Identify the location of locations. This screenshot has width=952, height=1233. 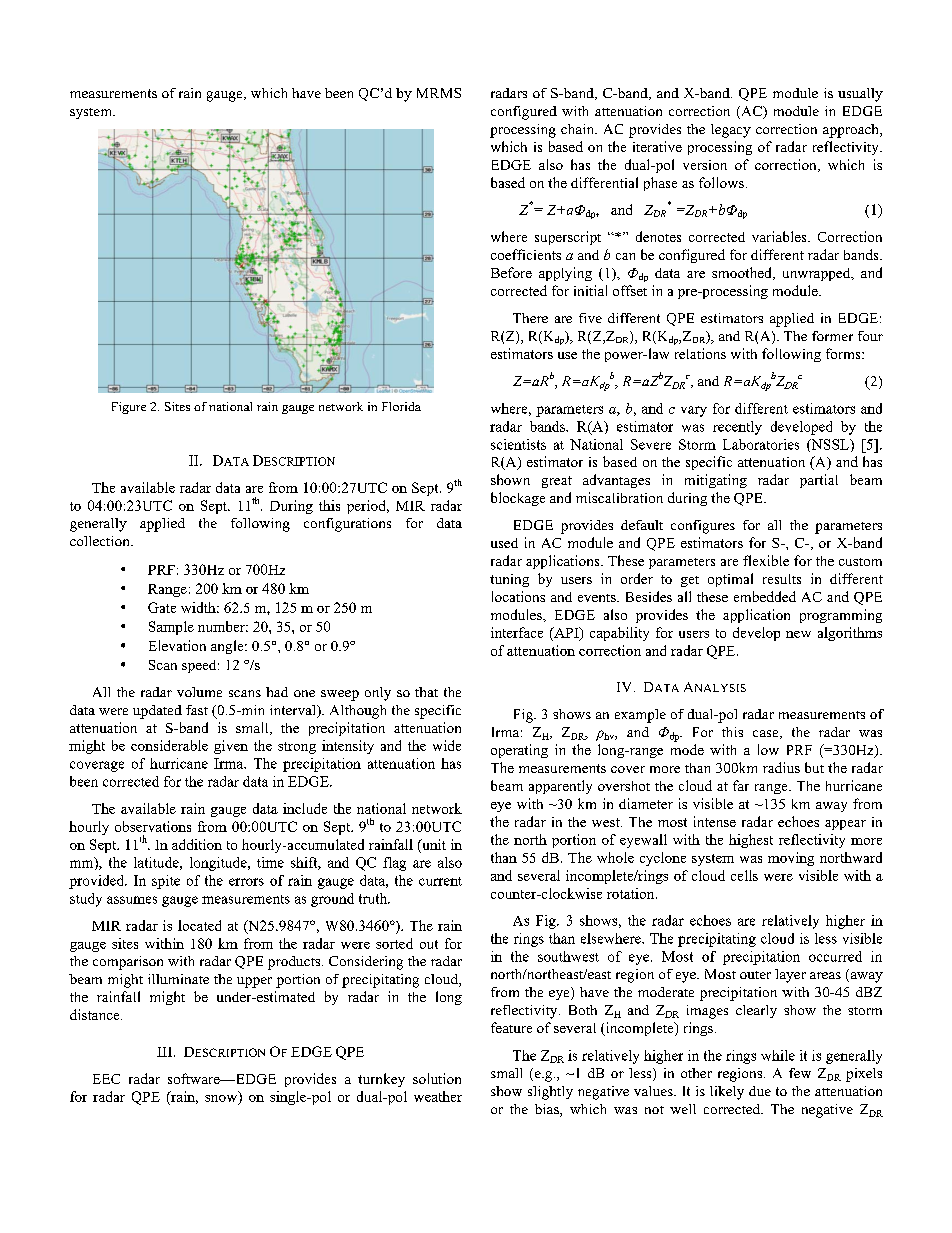
(518, 596).
